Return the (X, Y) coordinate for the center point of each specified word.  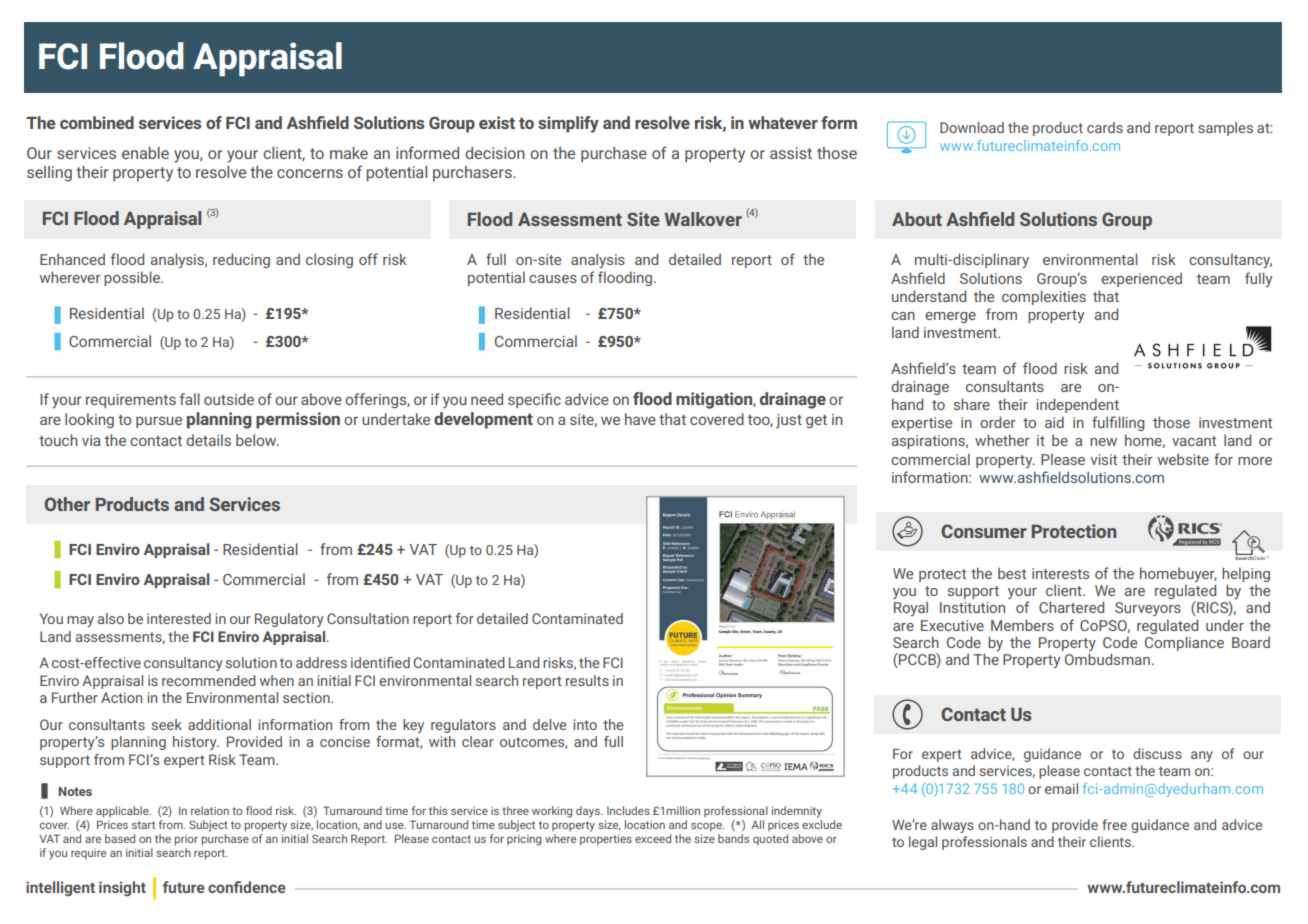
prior (186, 840)
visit (1103, 459)
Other (67, 504)
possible (133, 278)
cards (1105, 127)
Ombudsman (1107, 659)
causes (553, 279)
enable (145, 153)
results (587, 680)
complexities (1044, 297)
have (640, 419)
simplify (568, 124)
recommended (209, 680)
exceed (653, 838)
